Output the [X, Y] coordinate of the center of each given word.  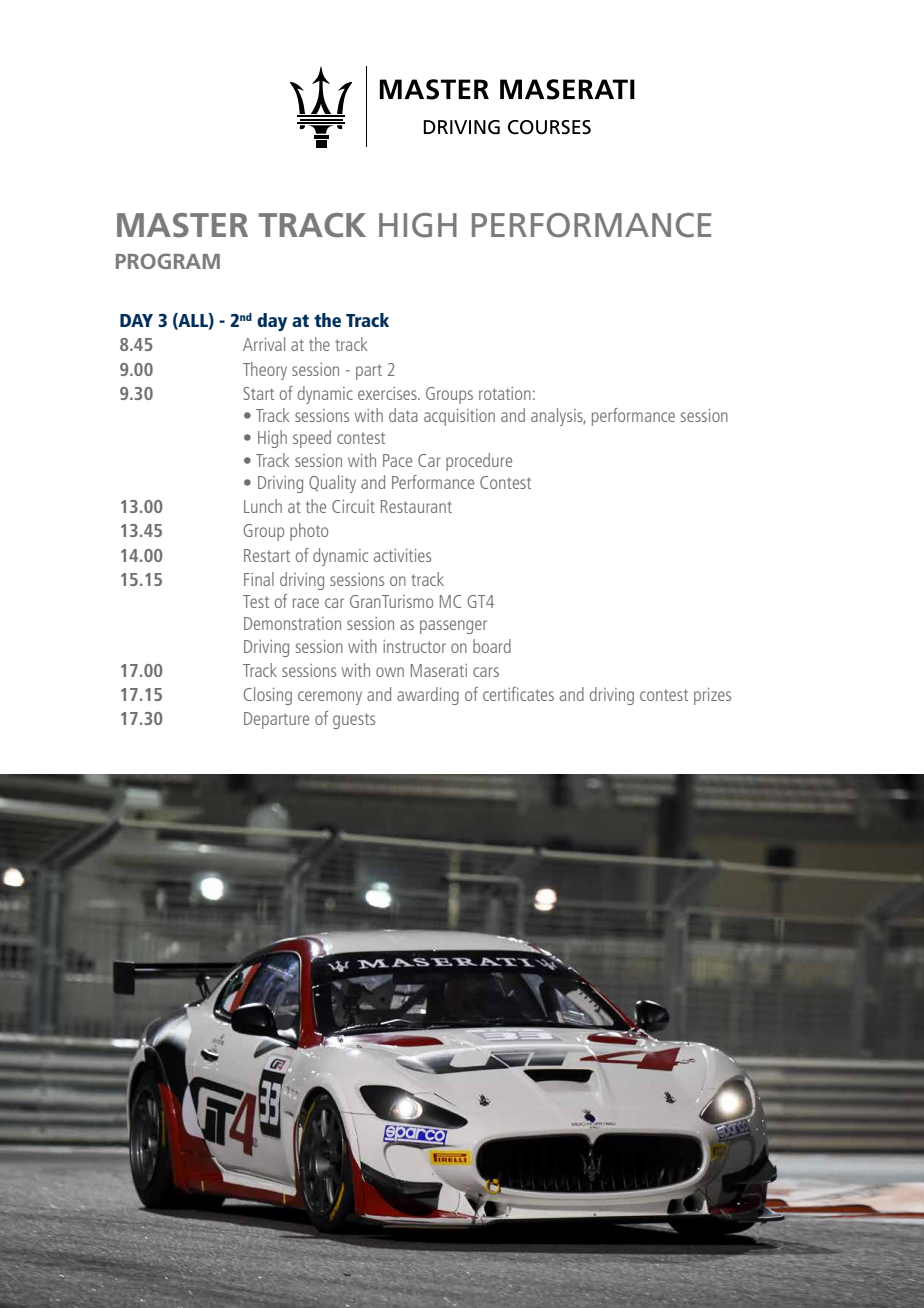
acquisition [459, 417]
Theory [265, 371]
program [168, 261]
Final [259, 579]
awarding [428, 696]
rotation [505, 393]
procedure [479, 462]
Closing [268, 696]
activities [402, 555]
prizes [712, 696]
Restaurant [416, 506]
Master [182, 225]
